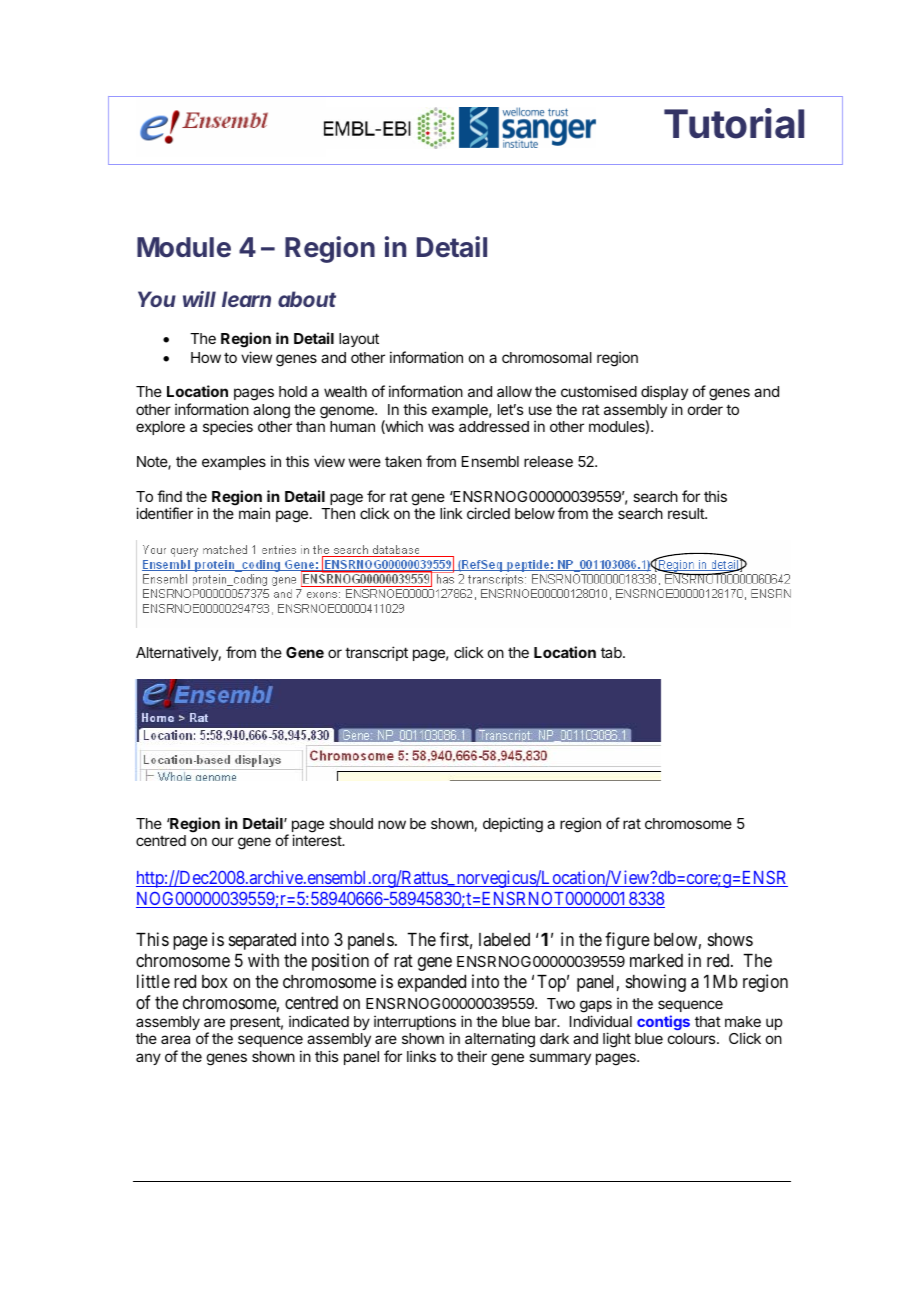 Image resolution: width=924 pixels, height=1308 pixels. I want to click on result, so click(687, 513).
